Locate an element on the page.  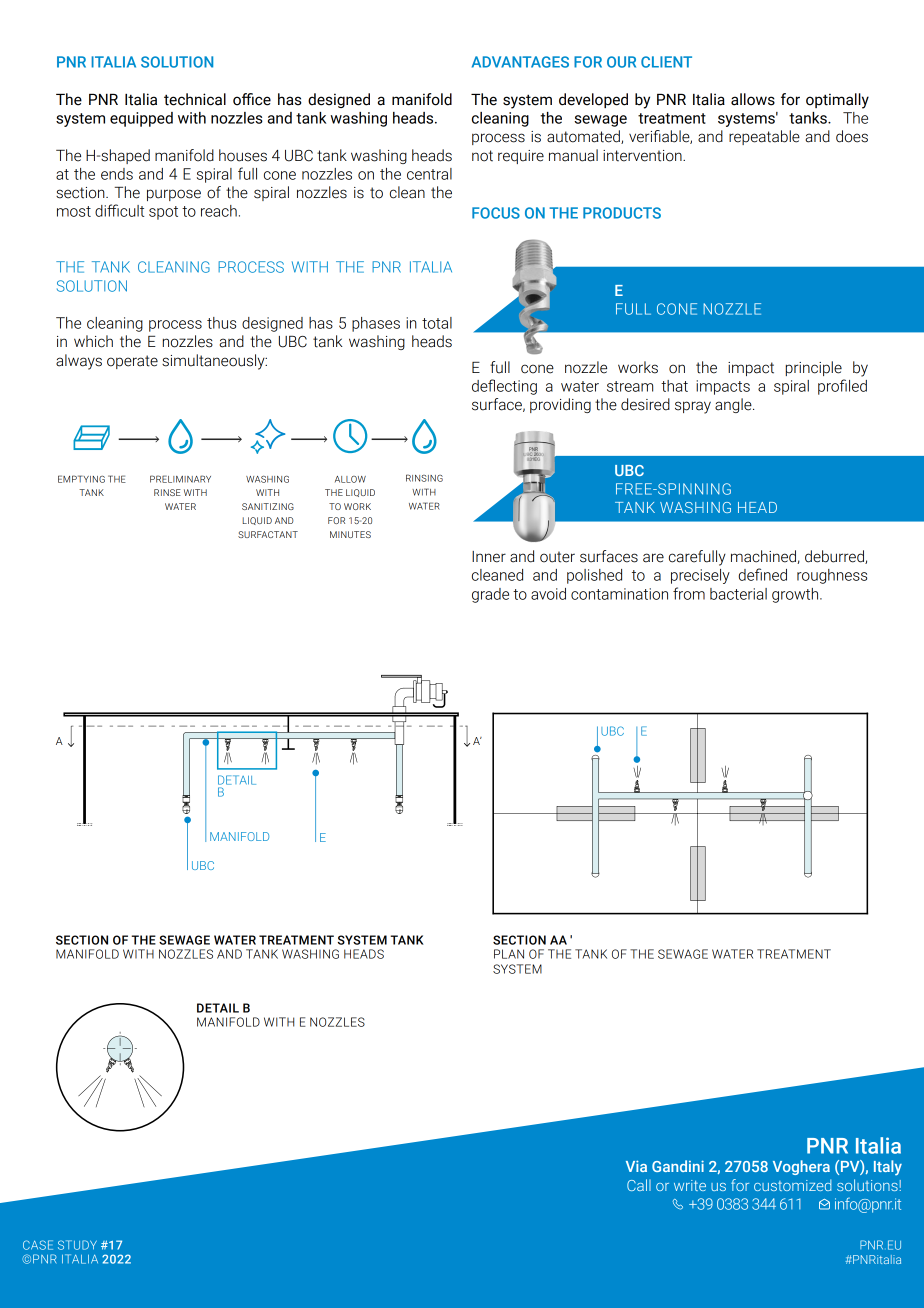
SURFACTANT is located at coordinates (268, 534).
